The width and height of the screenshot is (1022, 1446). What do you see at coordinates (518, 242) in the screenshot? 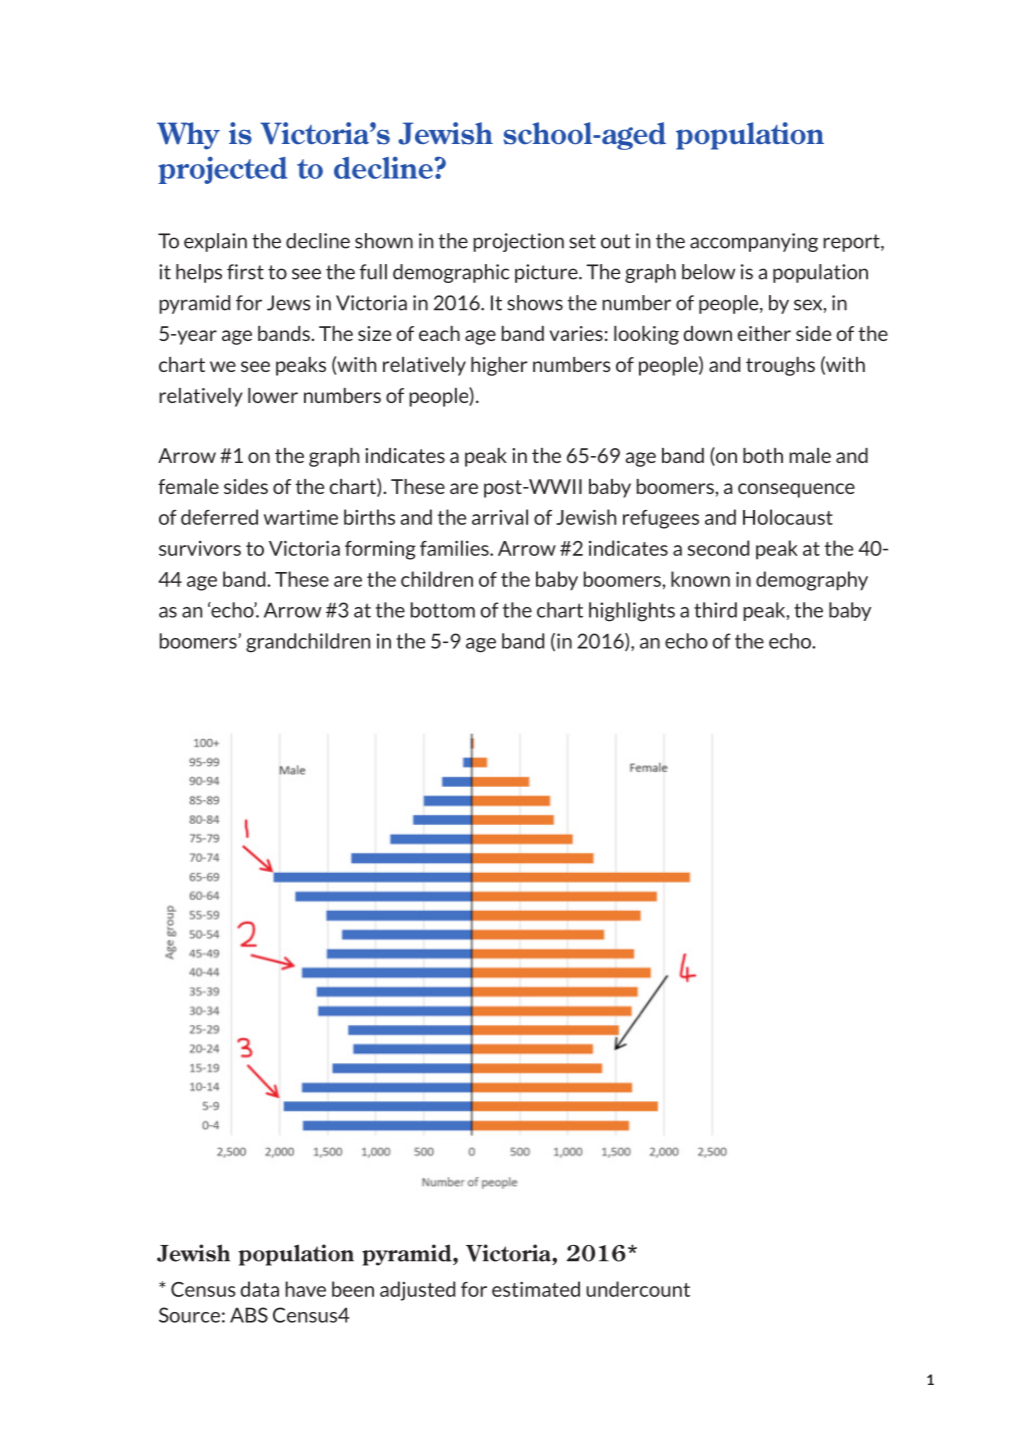
I see `projection` at bounding box center [518, 242].
